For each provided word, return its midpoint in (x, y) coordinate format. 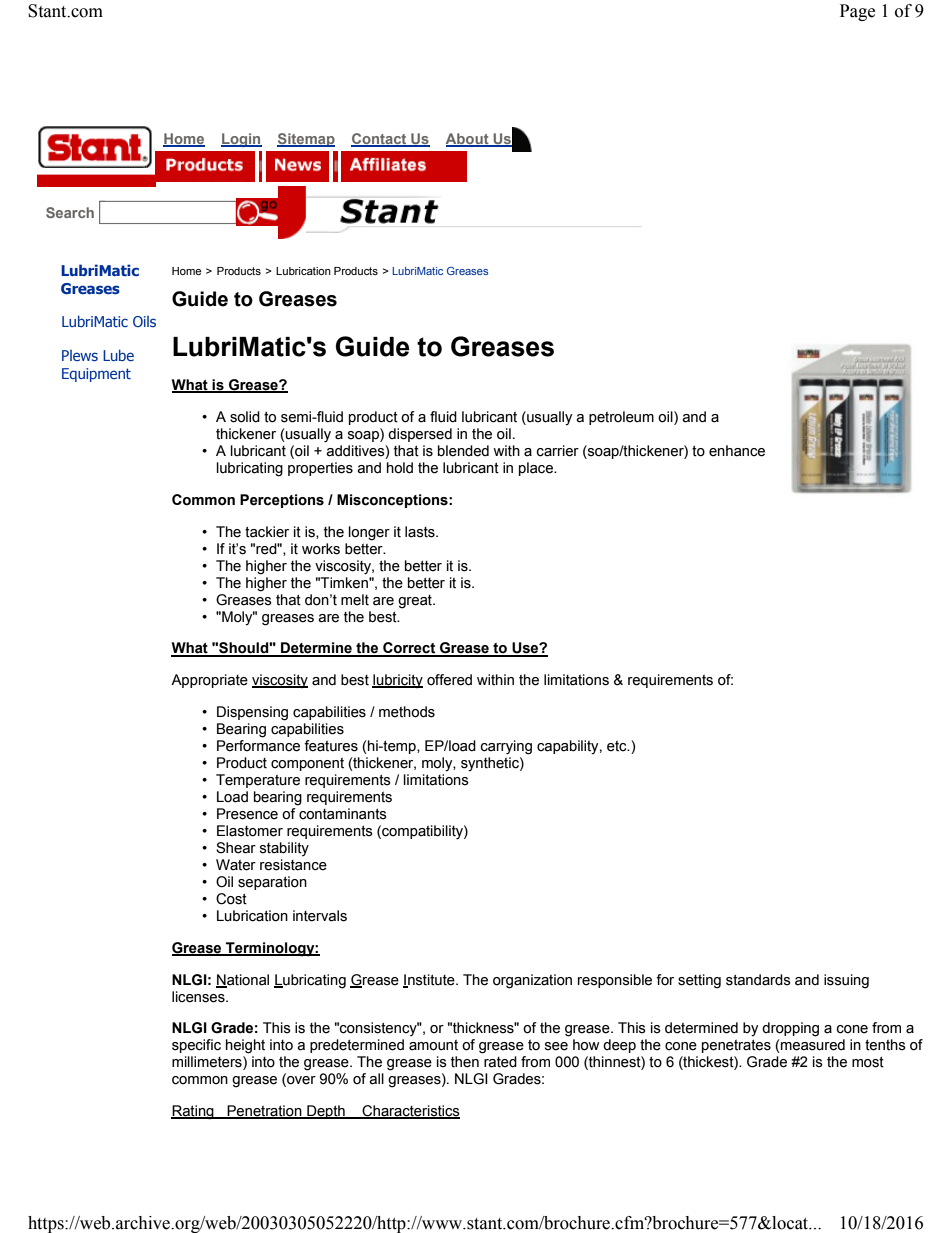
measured (812, 1046)
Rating (193, 1112)
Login (241, 140)
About (468, 140)
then (465, 1062)
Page (857, 12)
